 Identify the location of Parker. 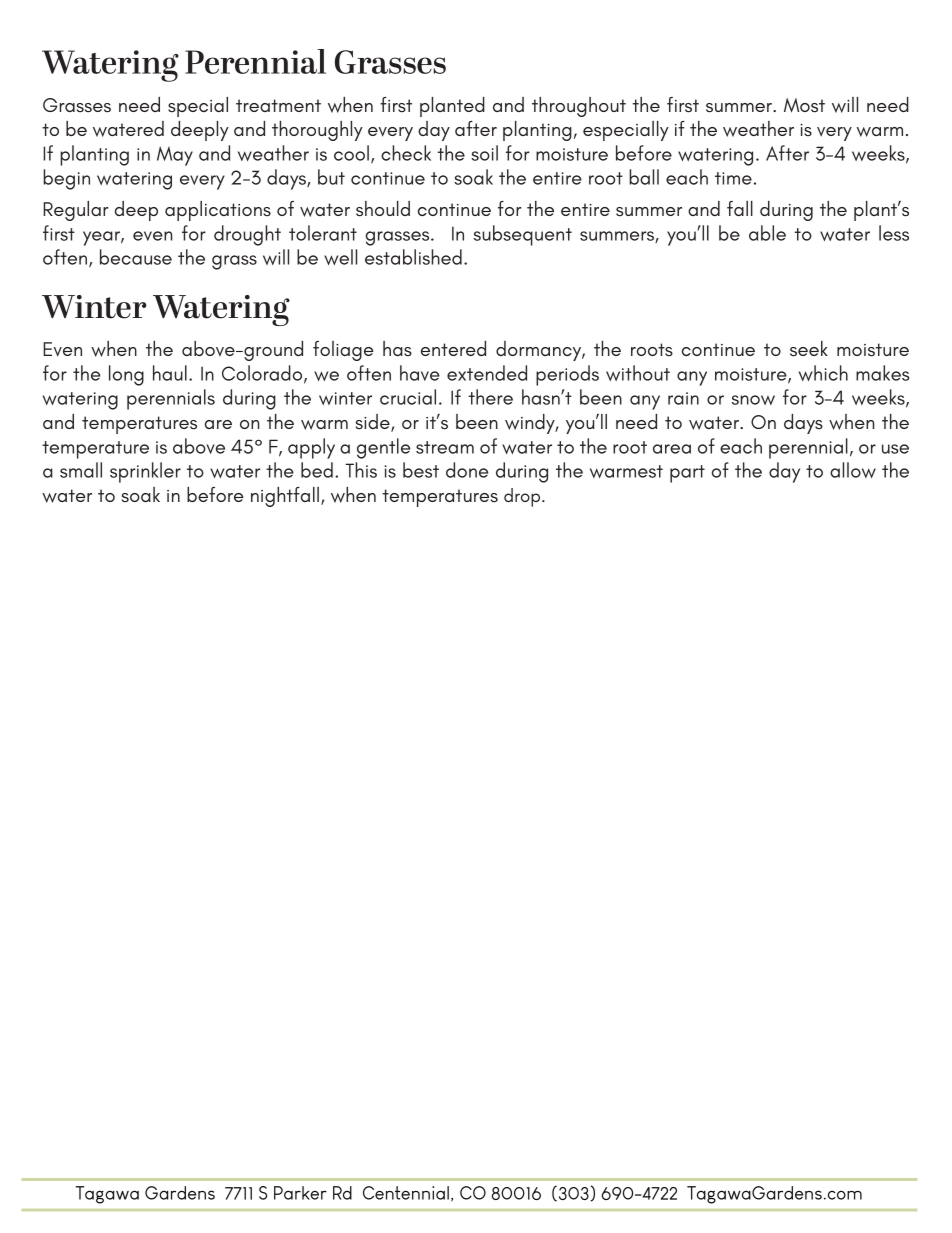
(300, 1193).
